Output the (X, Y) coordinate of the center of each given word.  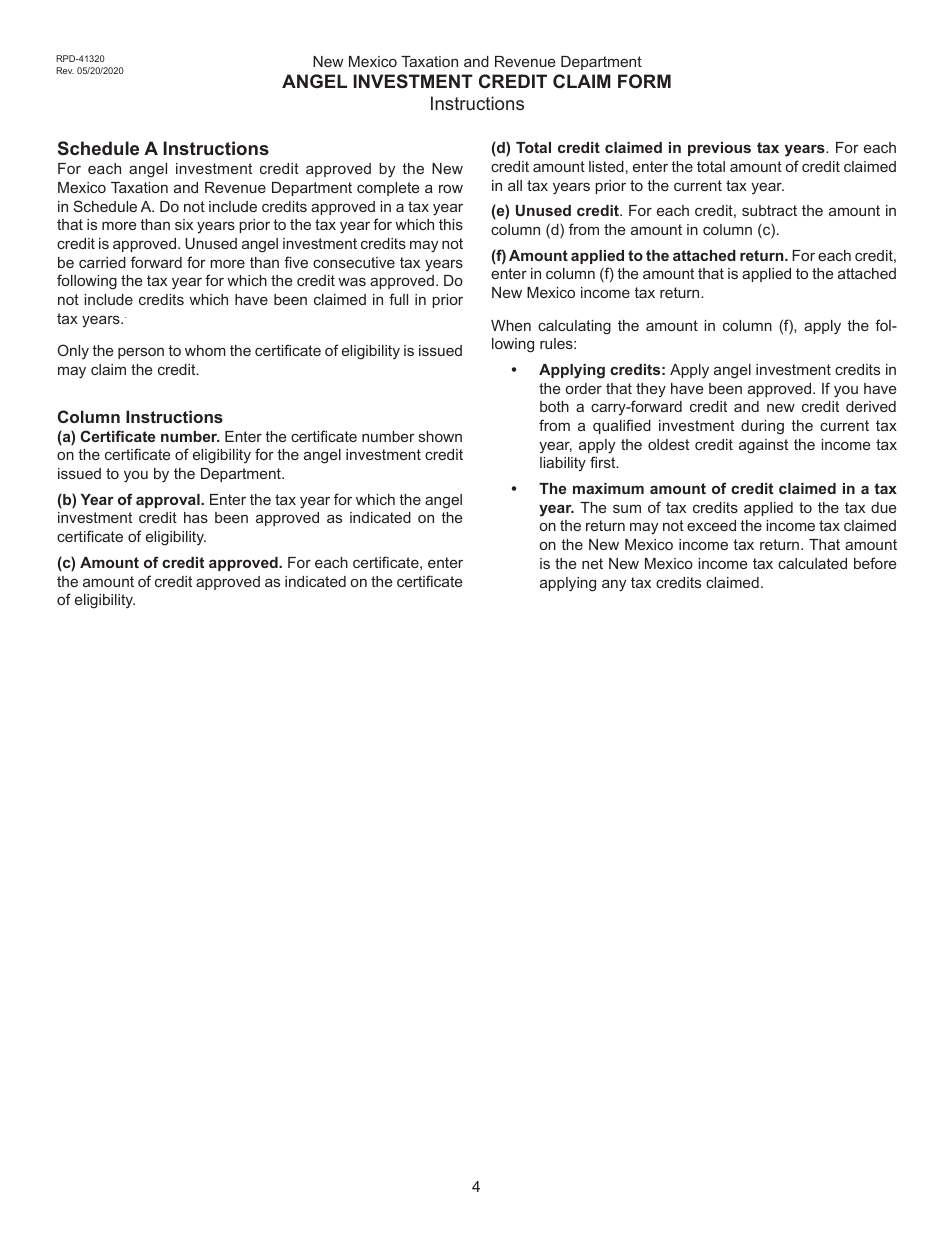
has (196, 517)
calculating (574, 327)
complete (388, 189)
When (511, 325)
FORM (644, 81)
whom (205, 350)
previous (719, 149)
